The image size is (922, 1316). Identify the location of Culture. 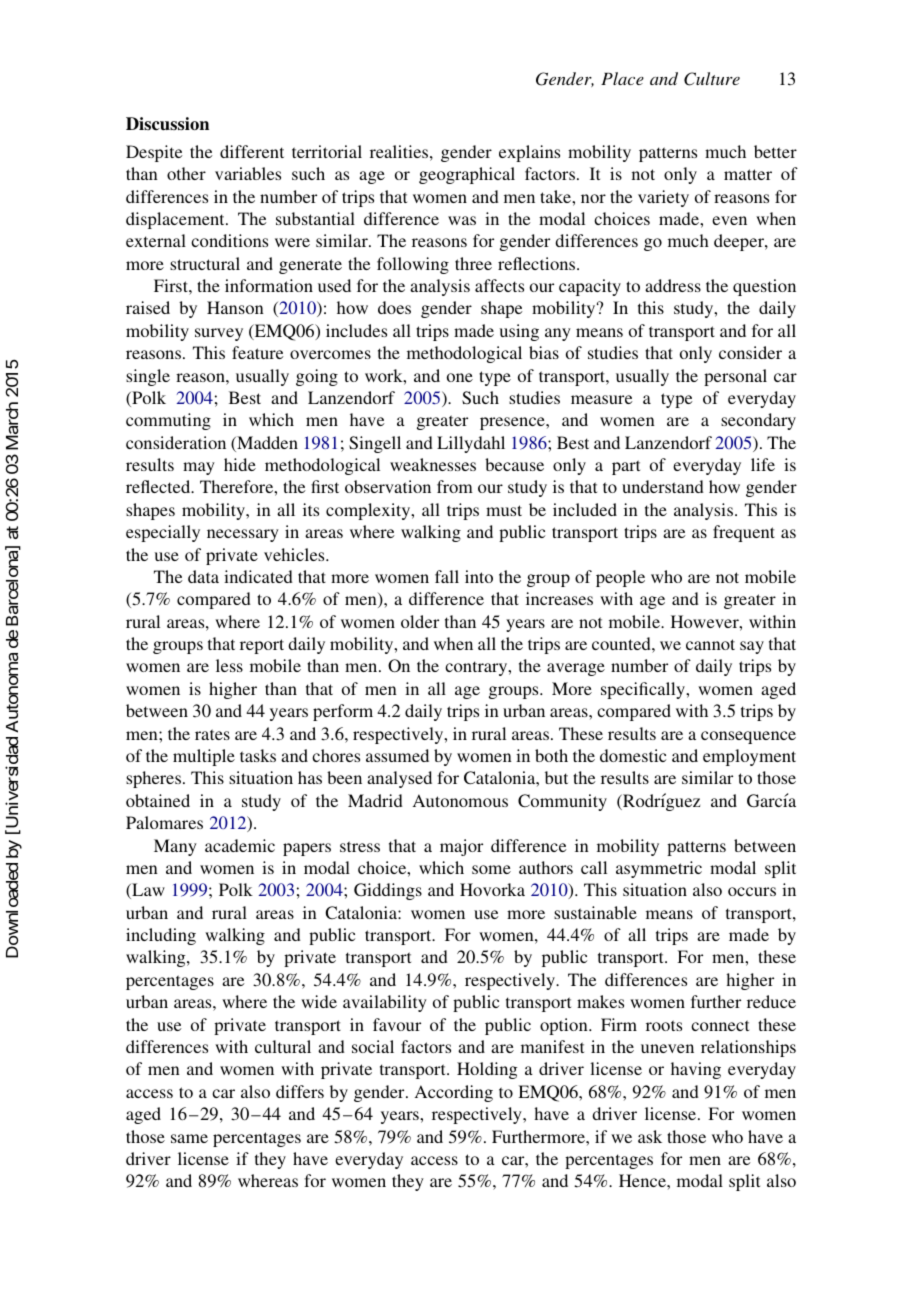
(712, 79).
